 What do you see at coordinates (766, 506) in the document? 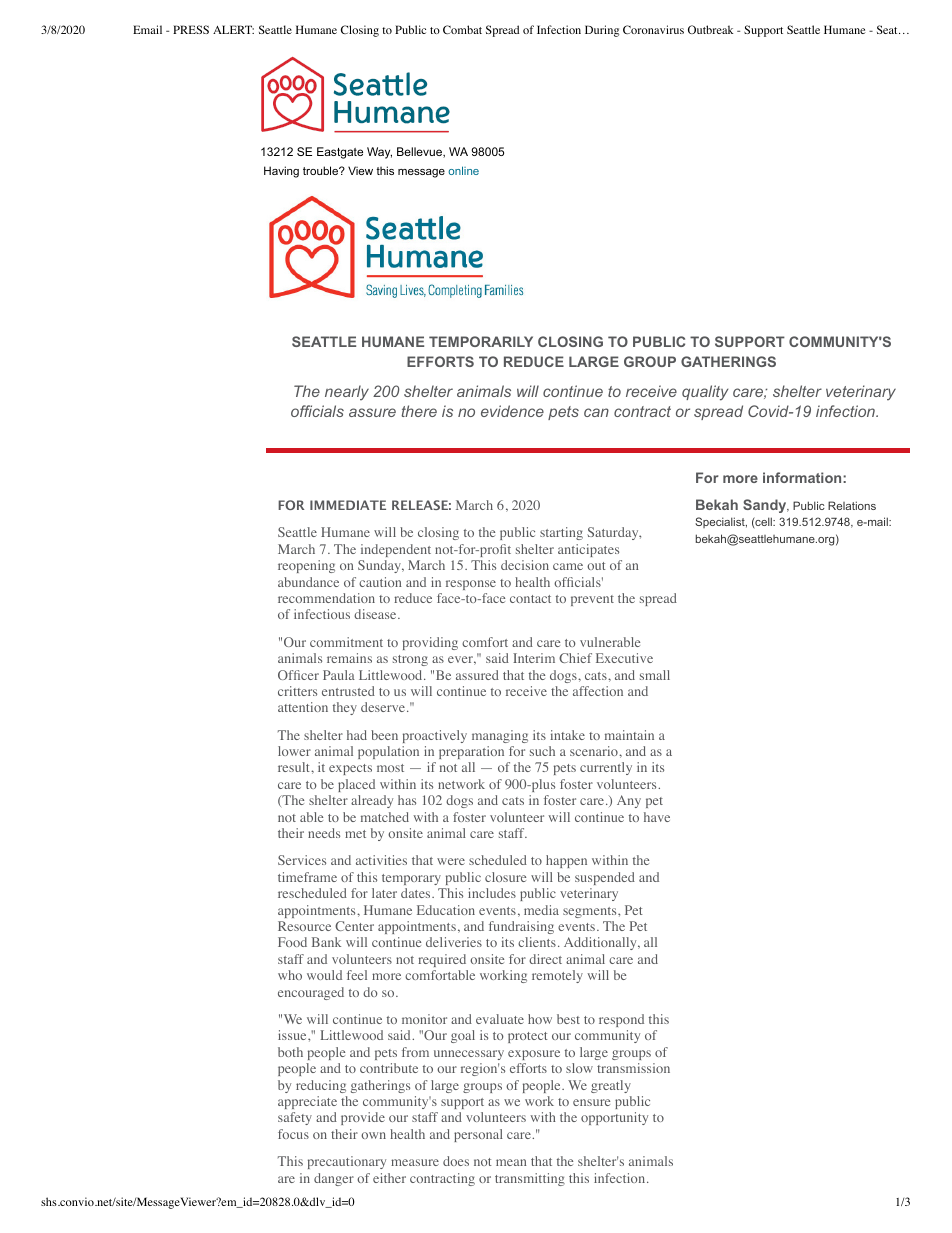
I see `Sandy` at bounding box center [766, 506].
